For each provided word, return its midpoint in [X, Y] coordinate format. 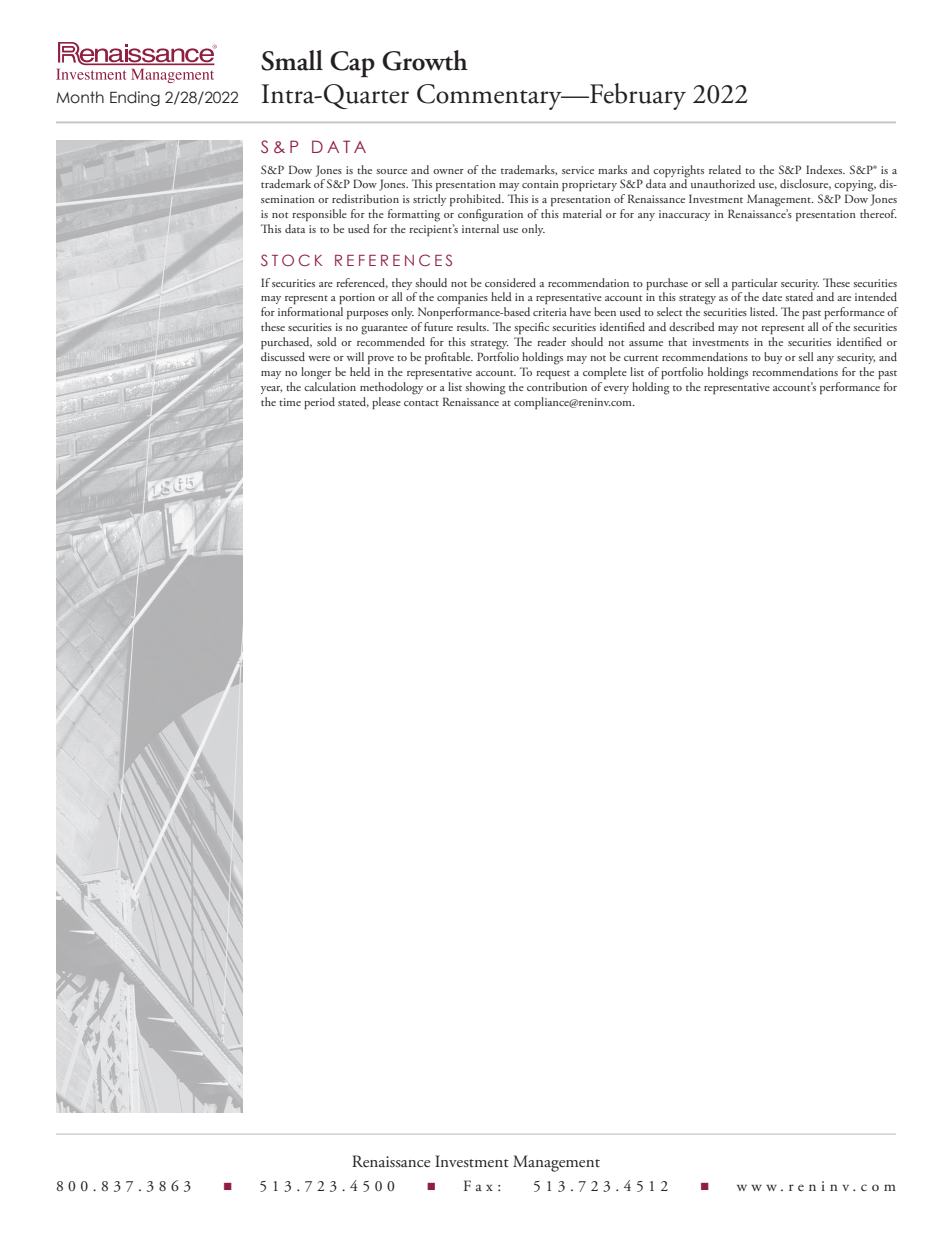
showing [485, 388]
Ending [135, 98]
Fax [478, 1185]
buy [773, 358]
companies [462, 298]
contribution [557, 386]
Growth [425, 60]
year [271, 390]
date [772, 296]
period [319, 403]
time [290, 402]
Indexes [825, 169]
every [616, 390]
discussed [283, 356]
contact [421, 403]
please [386, 403]
